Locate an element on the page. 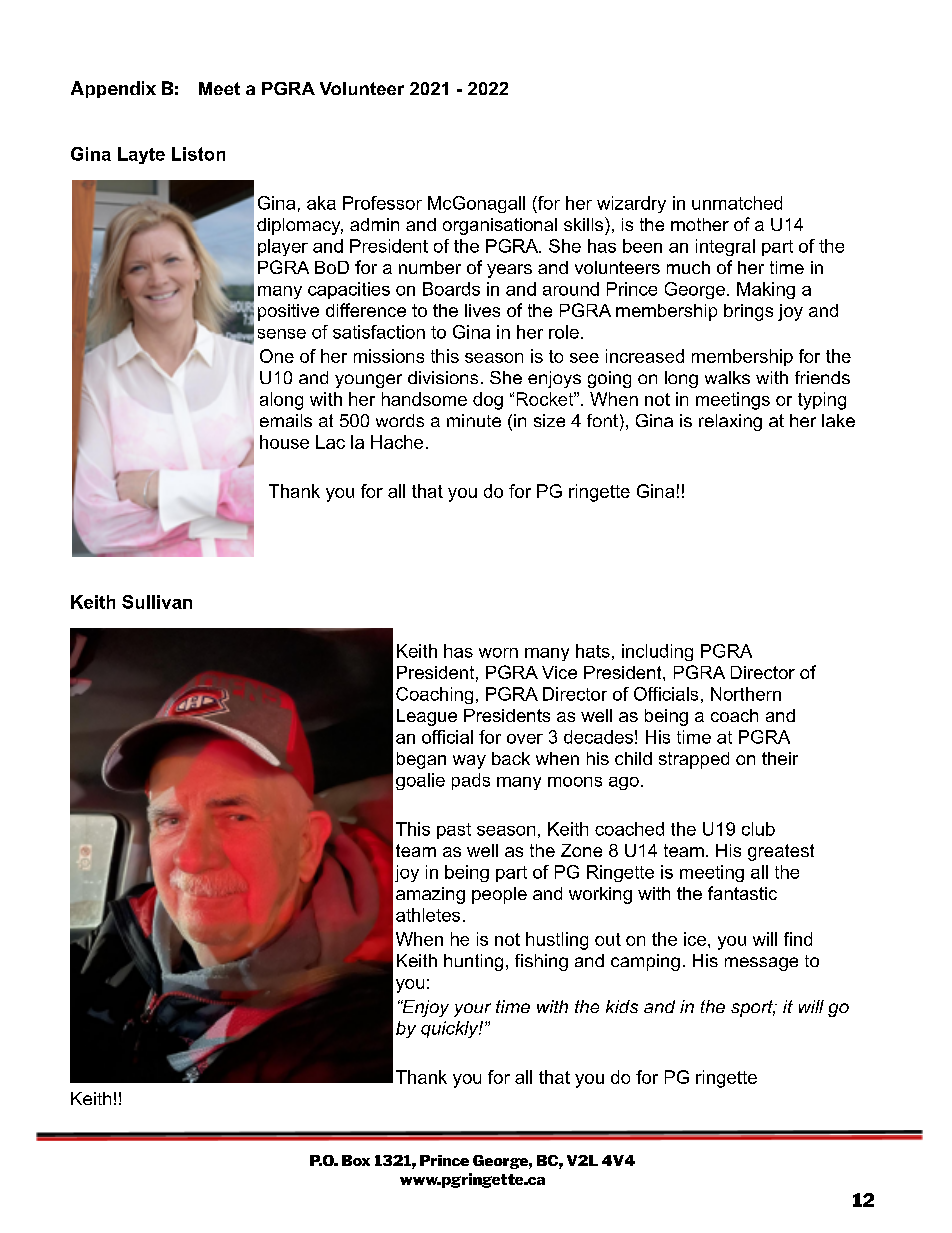 The height and width of the document is (1233, 952). Box is located at coordinates (356, 1160).
